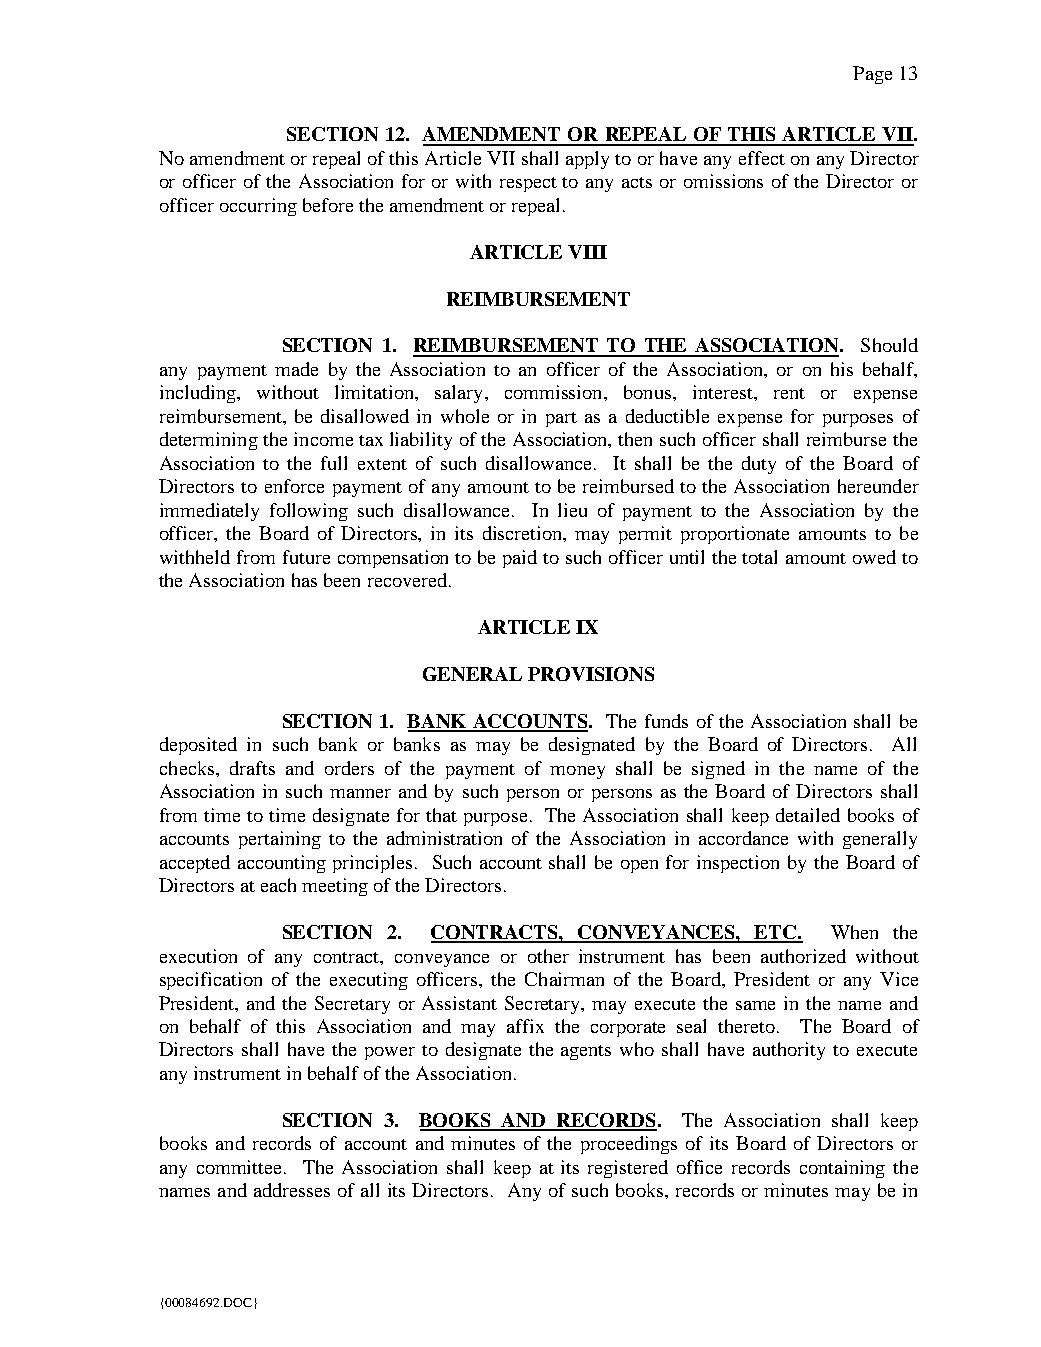 This image has height=1347, width=1041. What do you see at coordinates (735, 535) in the image?
I see `proportionate` at bounding box center [735, 535].
